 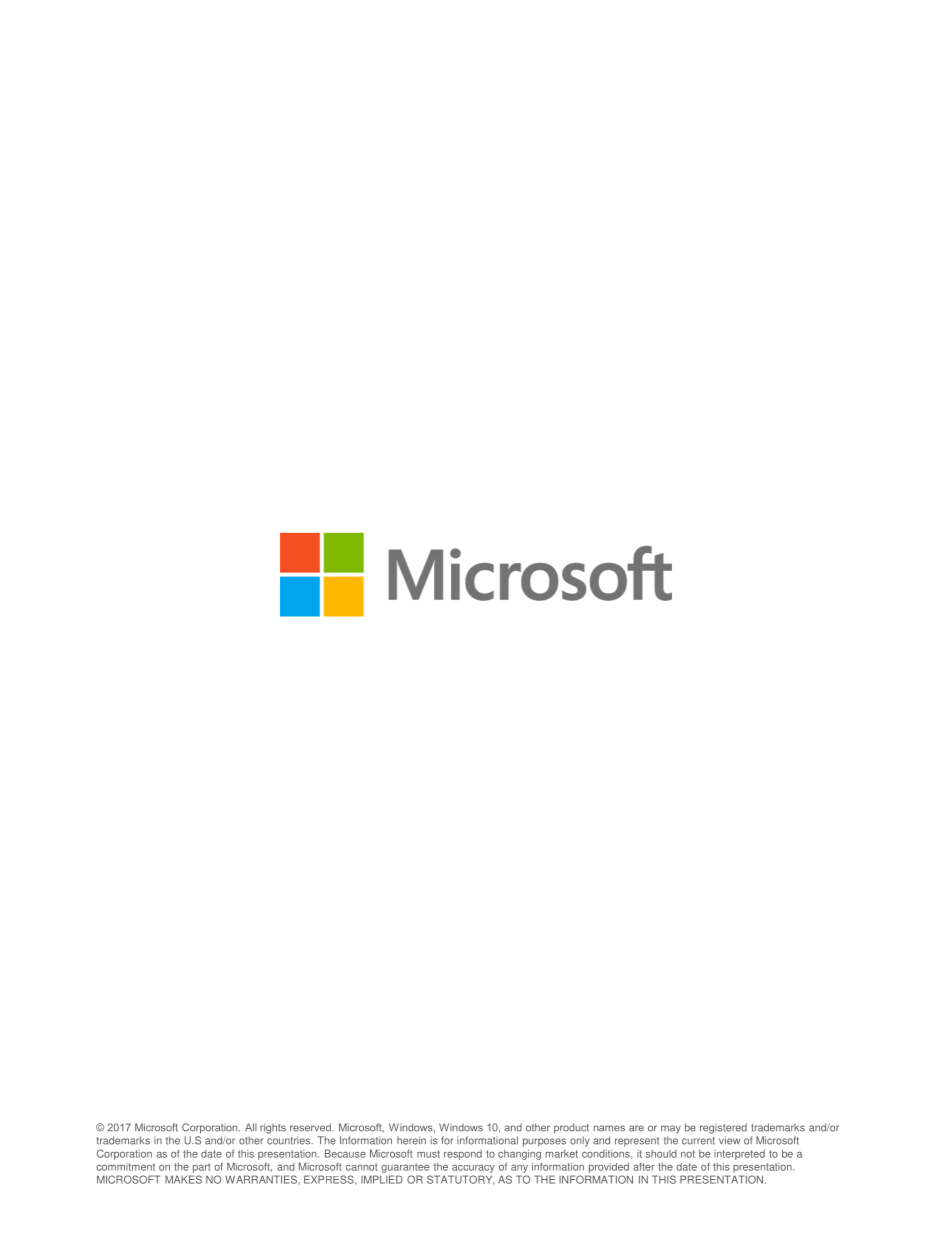 I want to click on herein, so click(x=411, y=1140).
